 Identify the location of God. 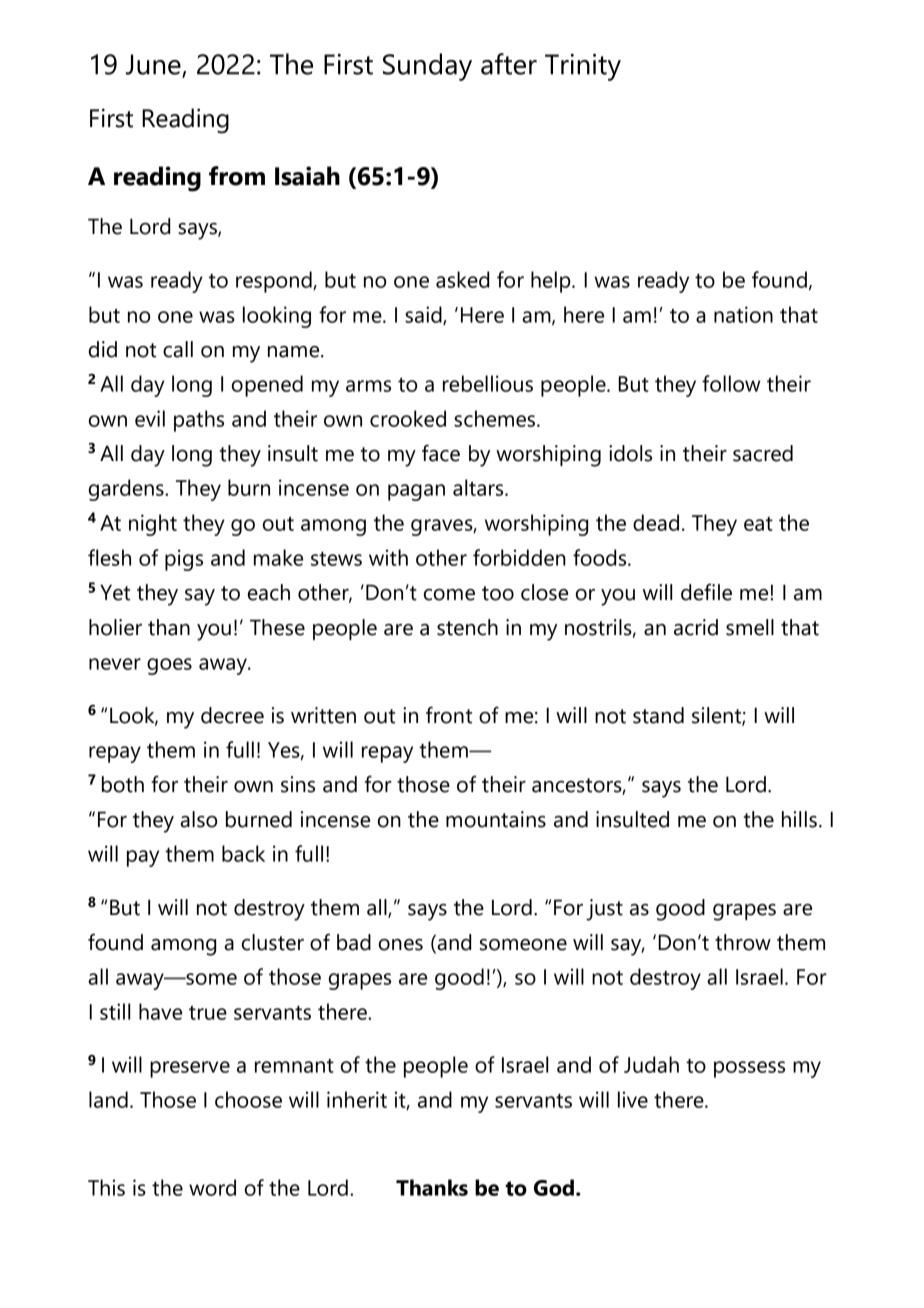
(554, 1187).
